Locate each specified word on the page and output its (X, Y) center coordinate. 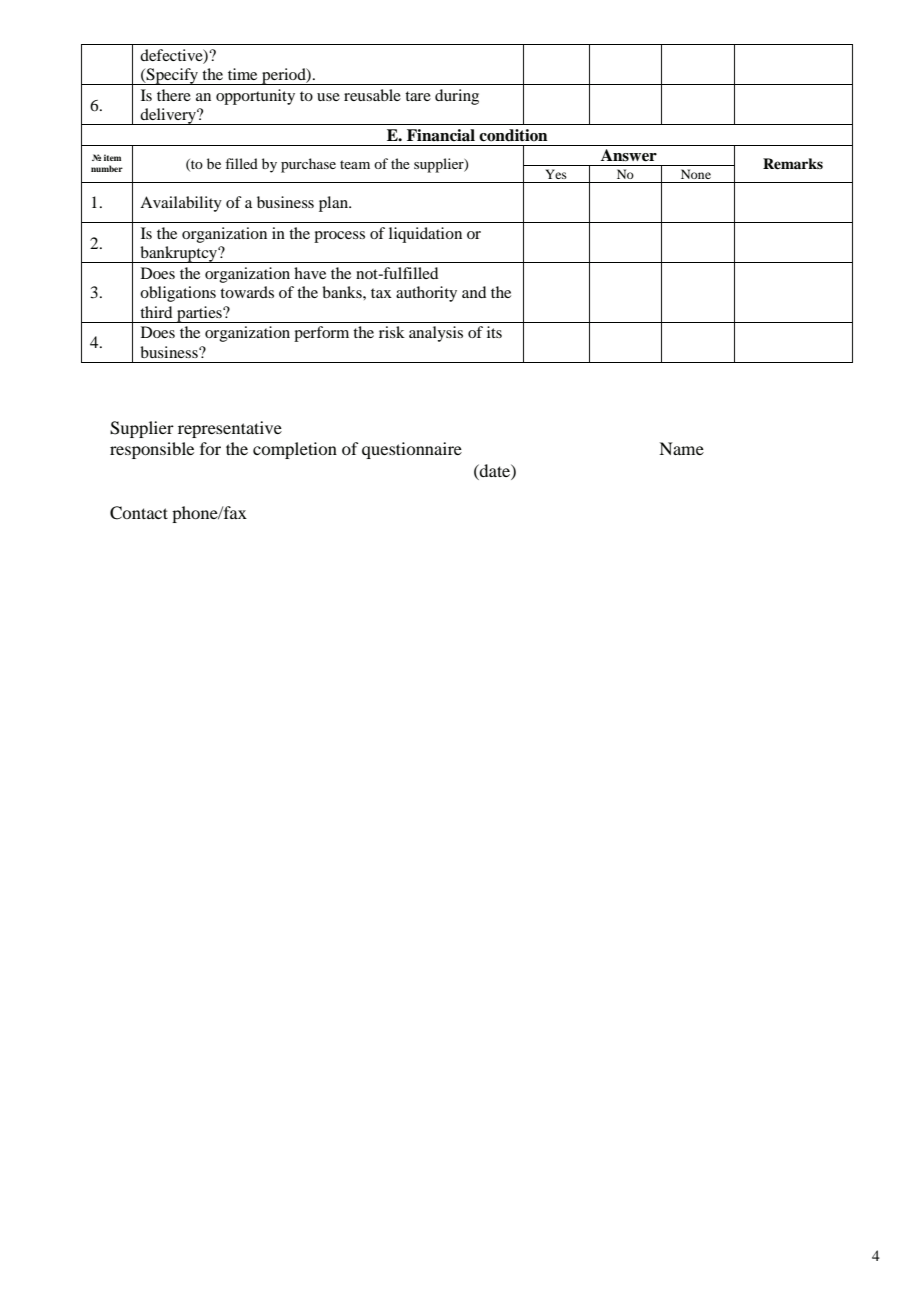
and (474, 292)
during (457, 97)
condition (513, 135)
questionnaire (412, 450)
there (174, 95)
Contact (139, 513)
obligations (178, 294)
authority (426, 294)
